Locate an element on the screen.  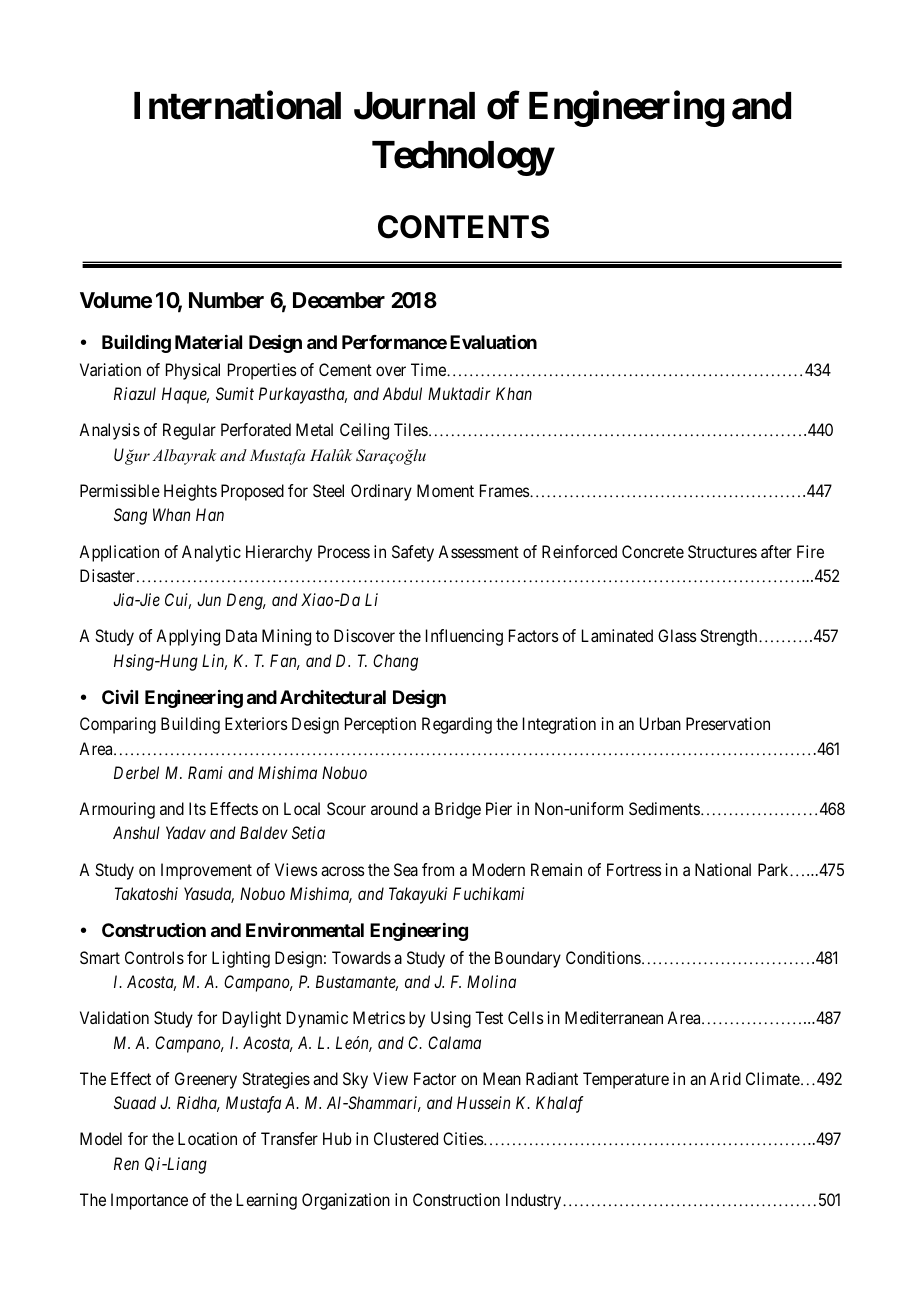
Number is located at coordinates (226, 300).
